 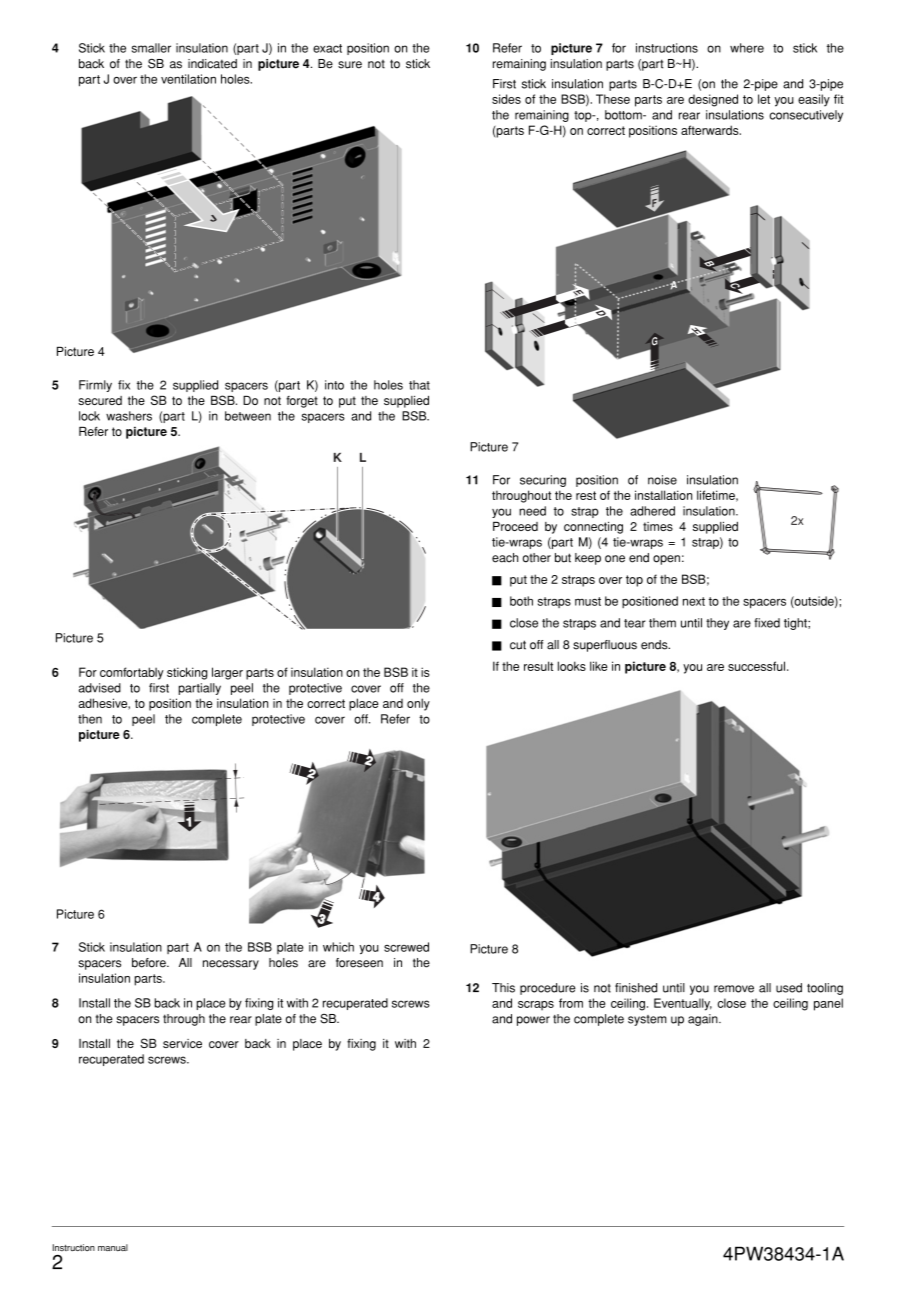 What do you see at coordinates (734, 989) in the page?
I see `remove` at bounding box center [734, 989].
